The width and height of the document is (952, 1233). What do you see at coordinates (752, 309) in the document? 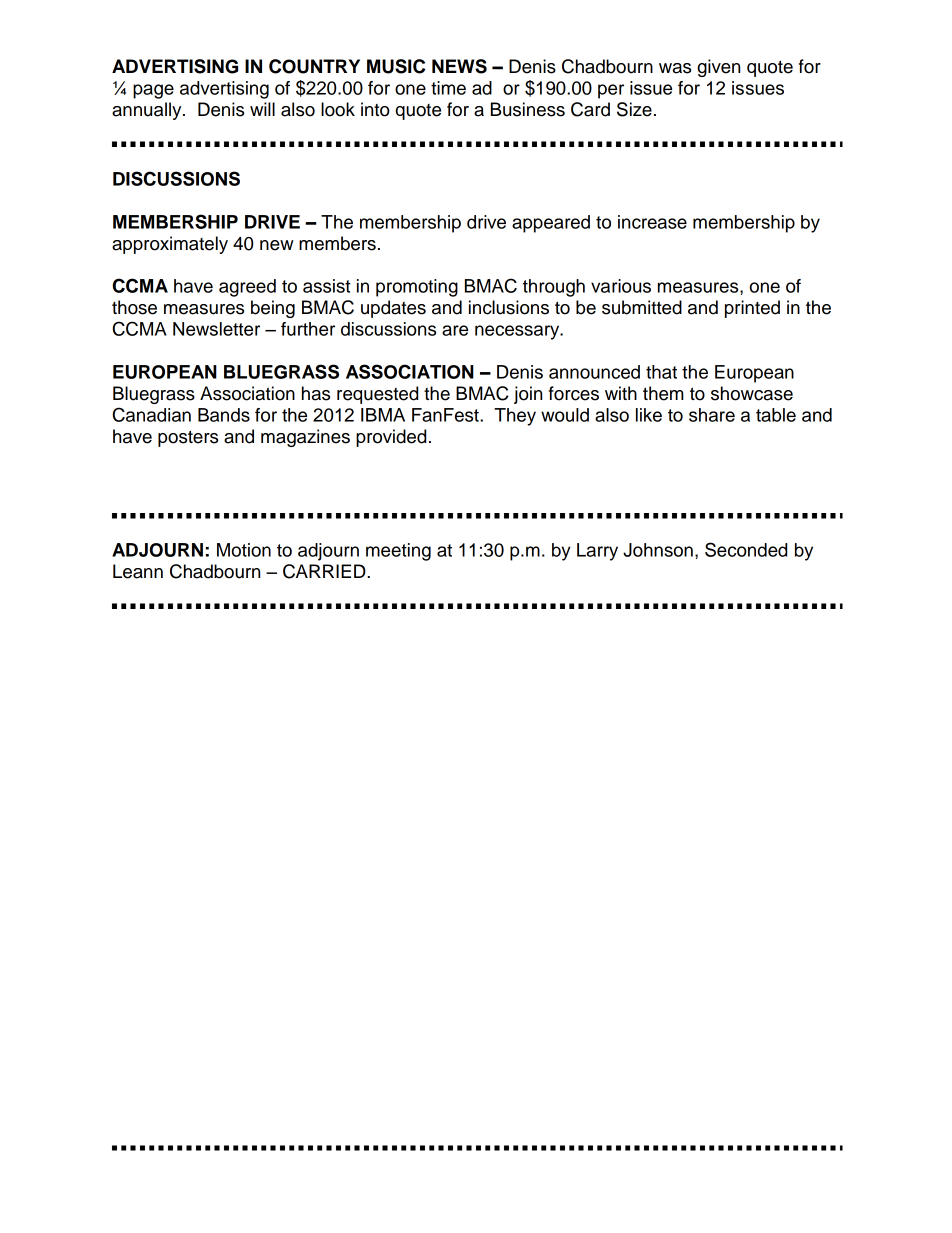
I see `printed` at bounding box center [752, 309].
